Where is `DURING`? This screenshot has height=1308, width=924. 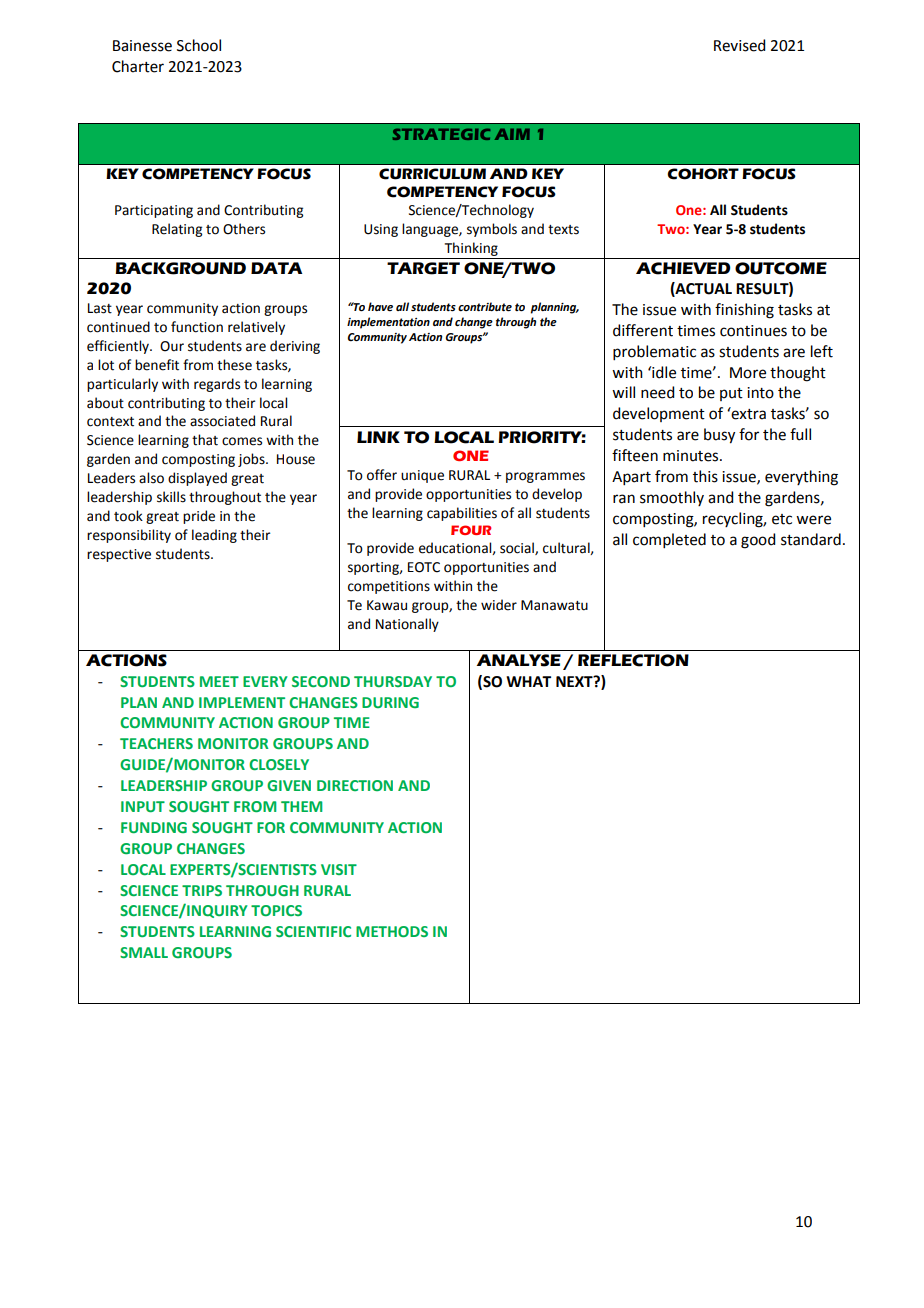 DURING is located at coordinates (390, 702).
